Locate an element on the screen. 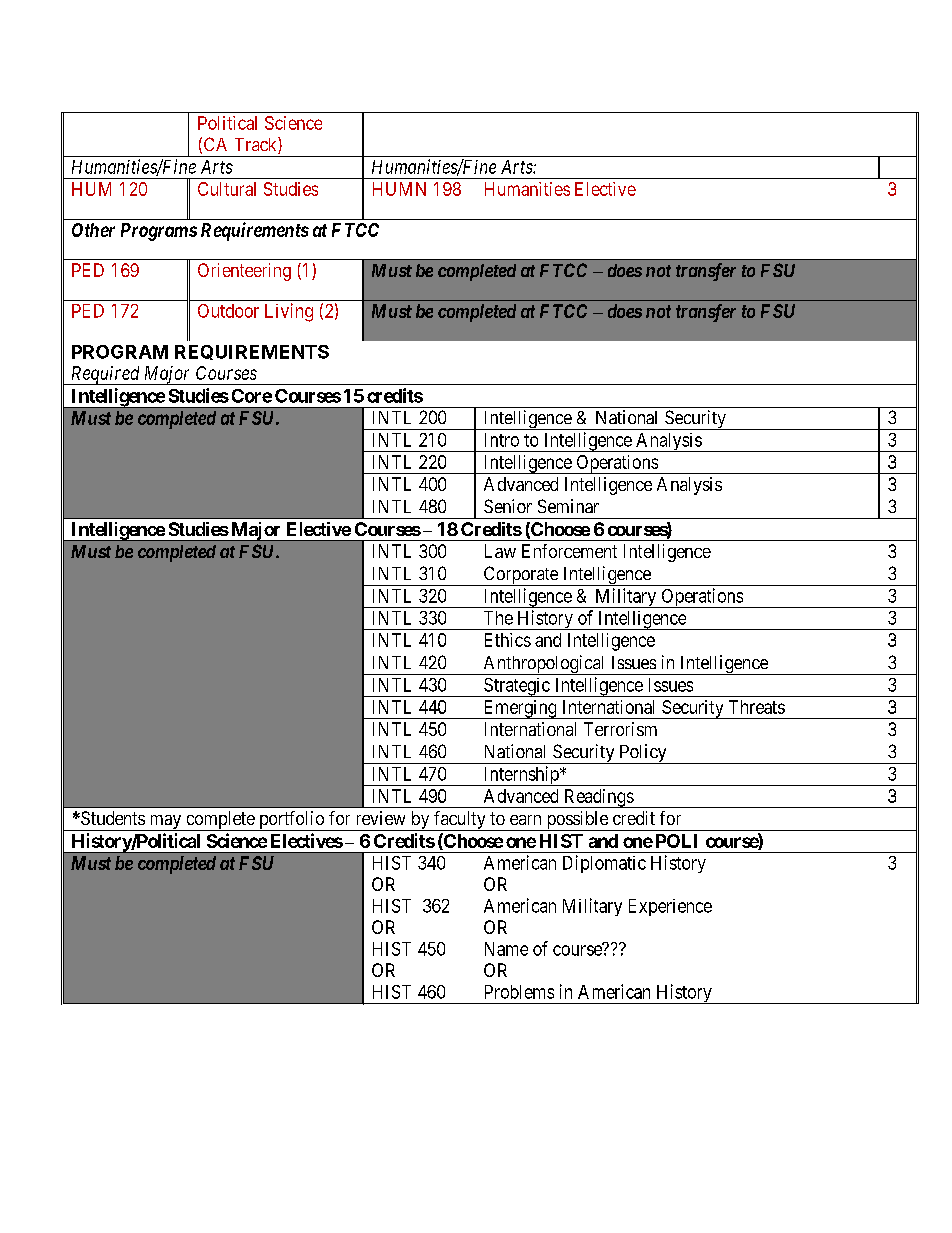 This screenshot has height=1233, width=952. Emerging is located at coordinates (520, 709).
